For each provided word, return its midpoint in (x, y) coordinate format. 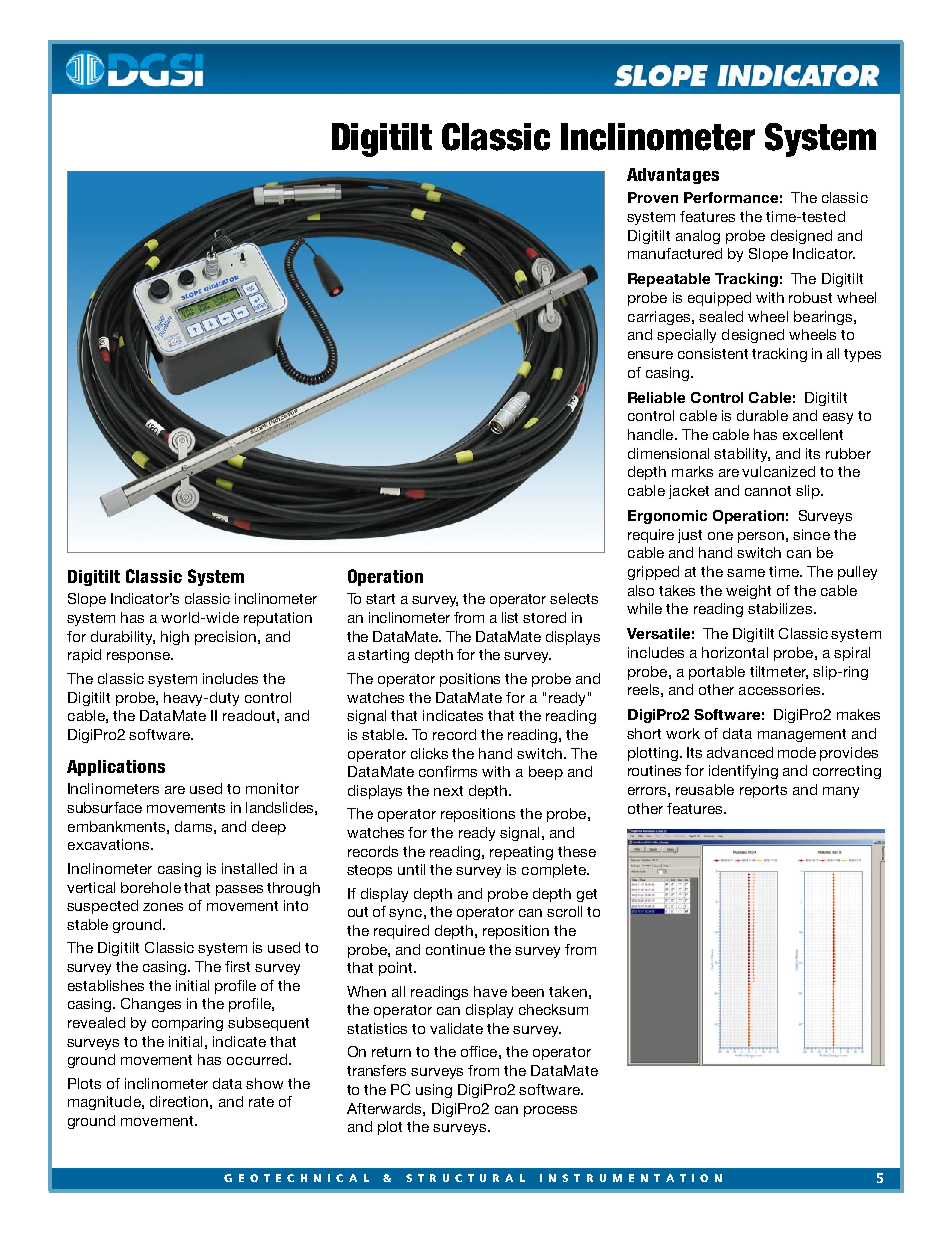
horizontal (735, 652)
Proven (653, 197)
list (510, 617)
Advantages (673, 176)
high (175, 638)
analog (698, 237)
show (264, 1083)
